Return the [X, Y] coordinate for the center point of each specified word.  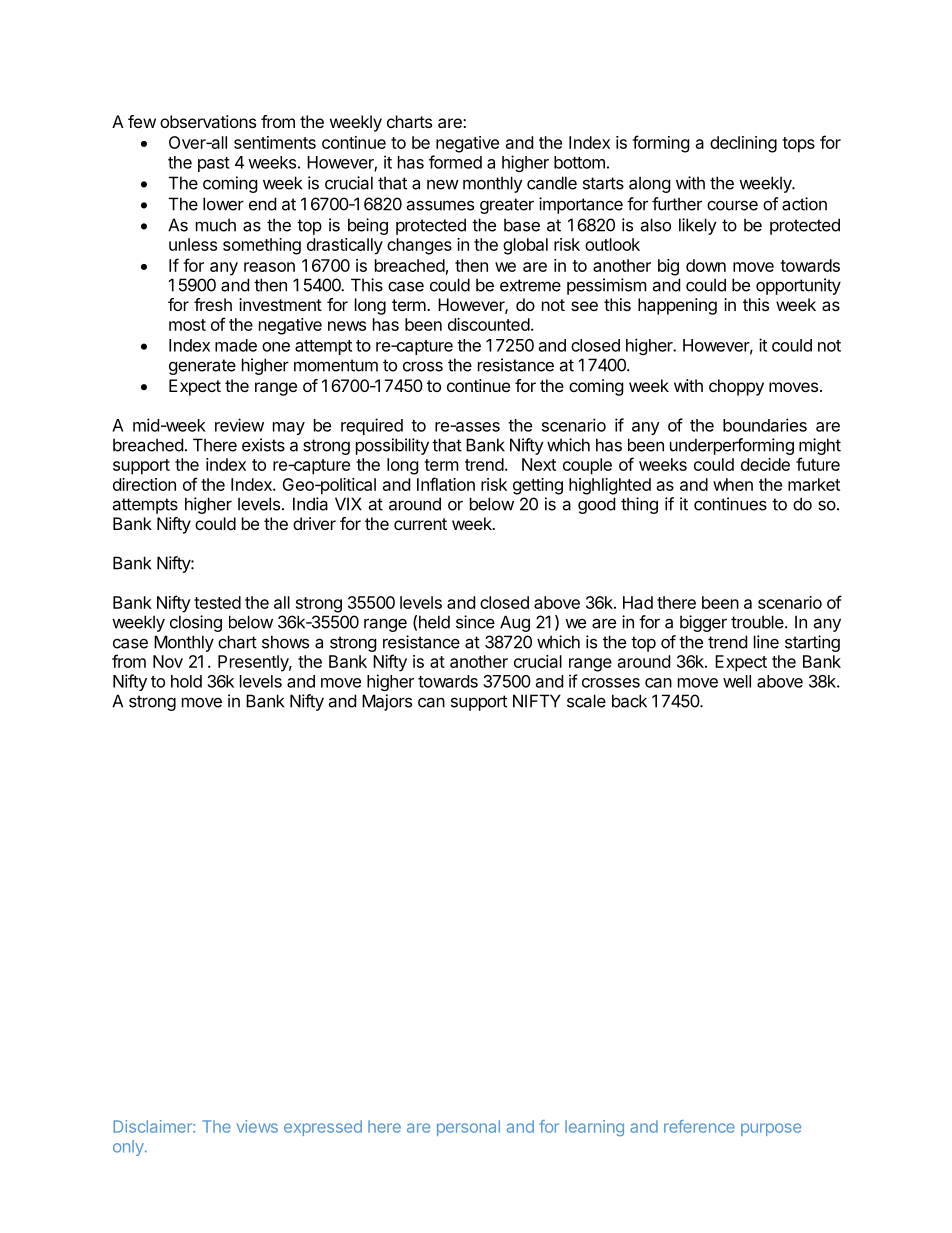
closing [196, 623]
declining [743, 144]
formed [455, 162]
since [475, 622]
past [214, 164]
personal [468, 1128]
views [257, 1126]
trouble [758, 622]
